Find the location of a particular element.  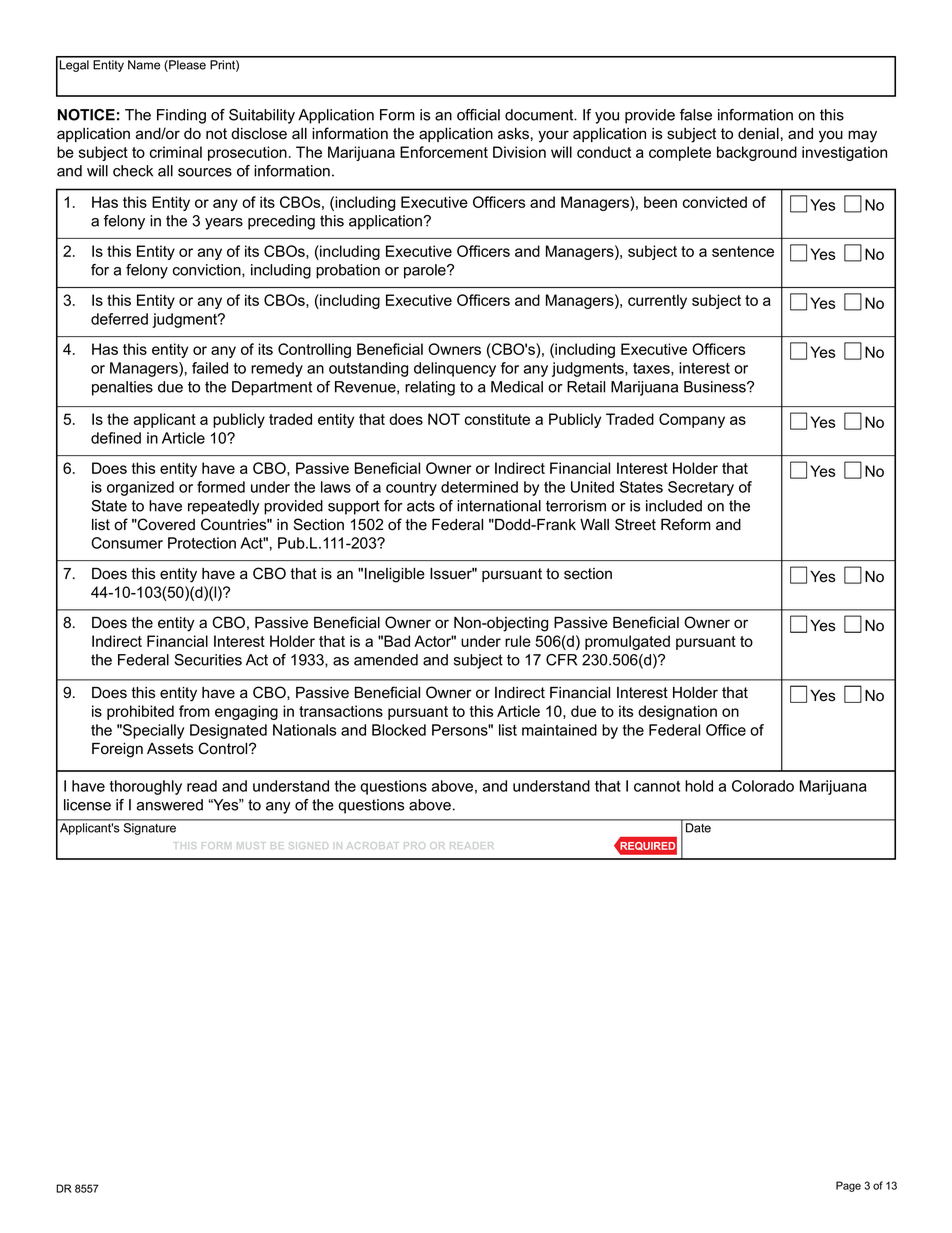

designation is located at coordinates (677, 712).
